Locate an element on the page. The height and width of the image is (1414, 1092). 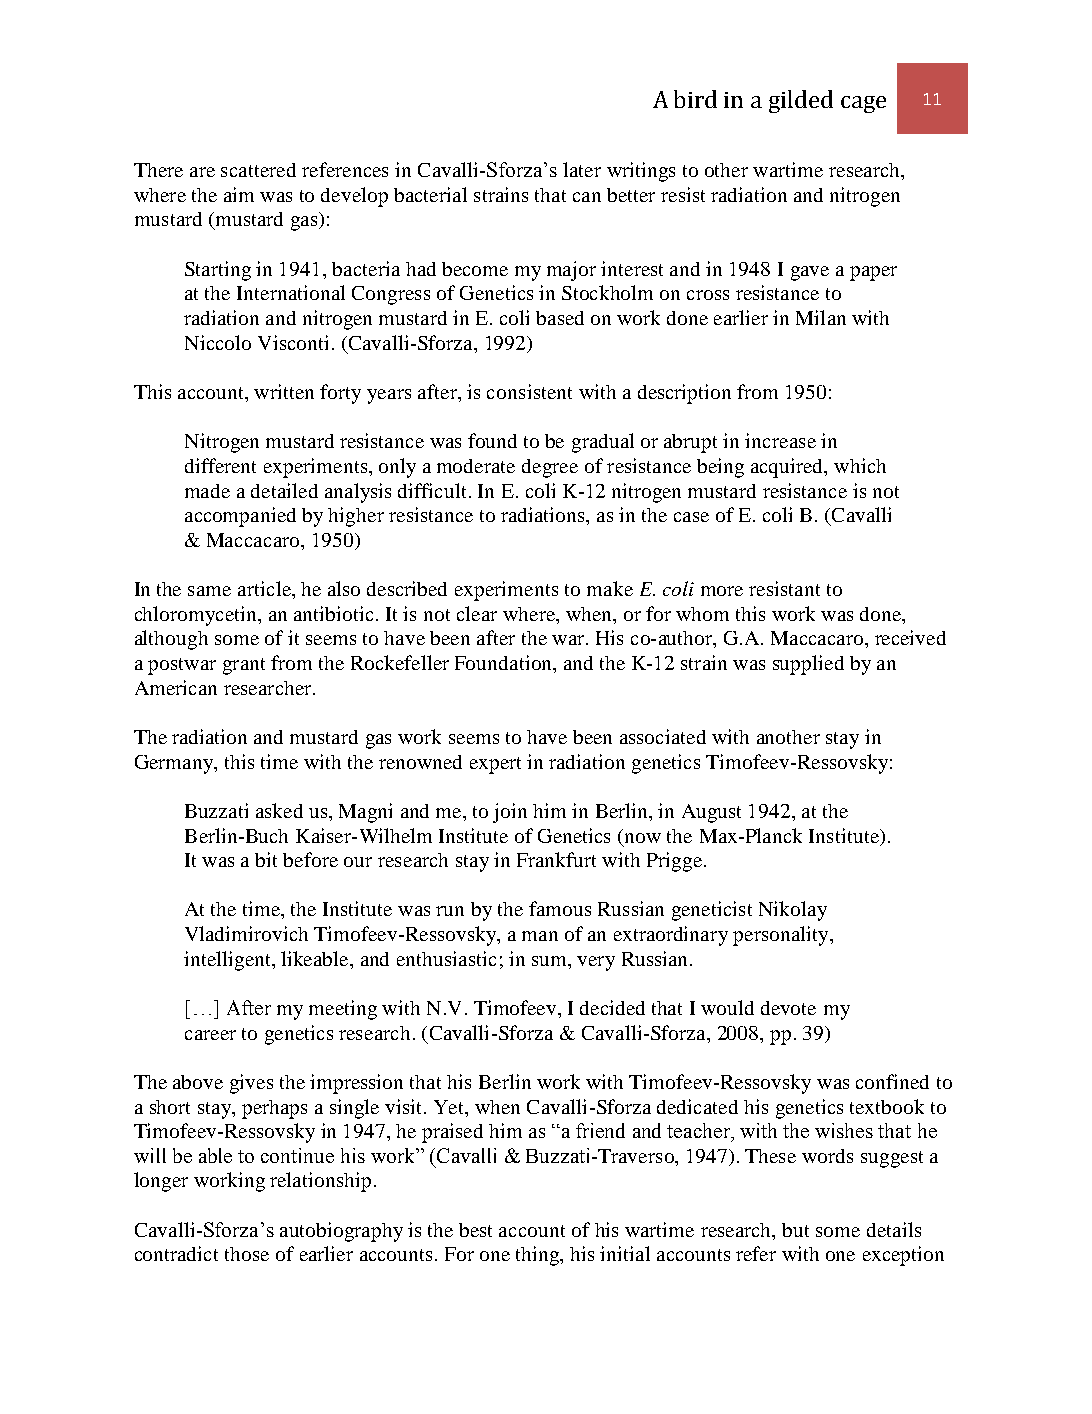
devote is located at coordinates (788, 1008).
